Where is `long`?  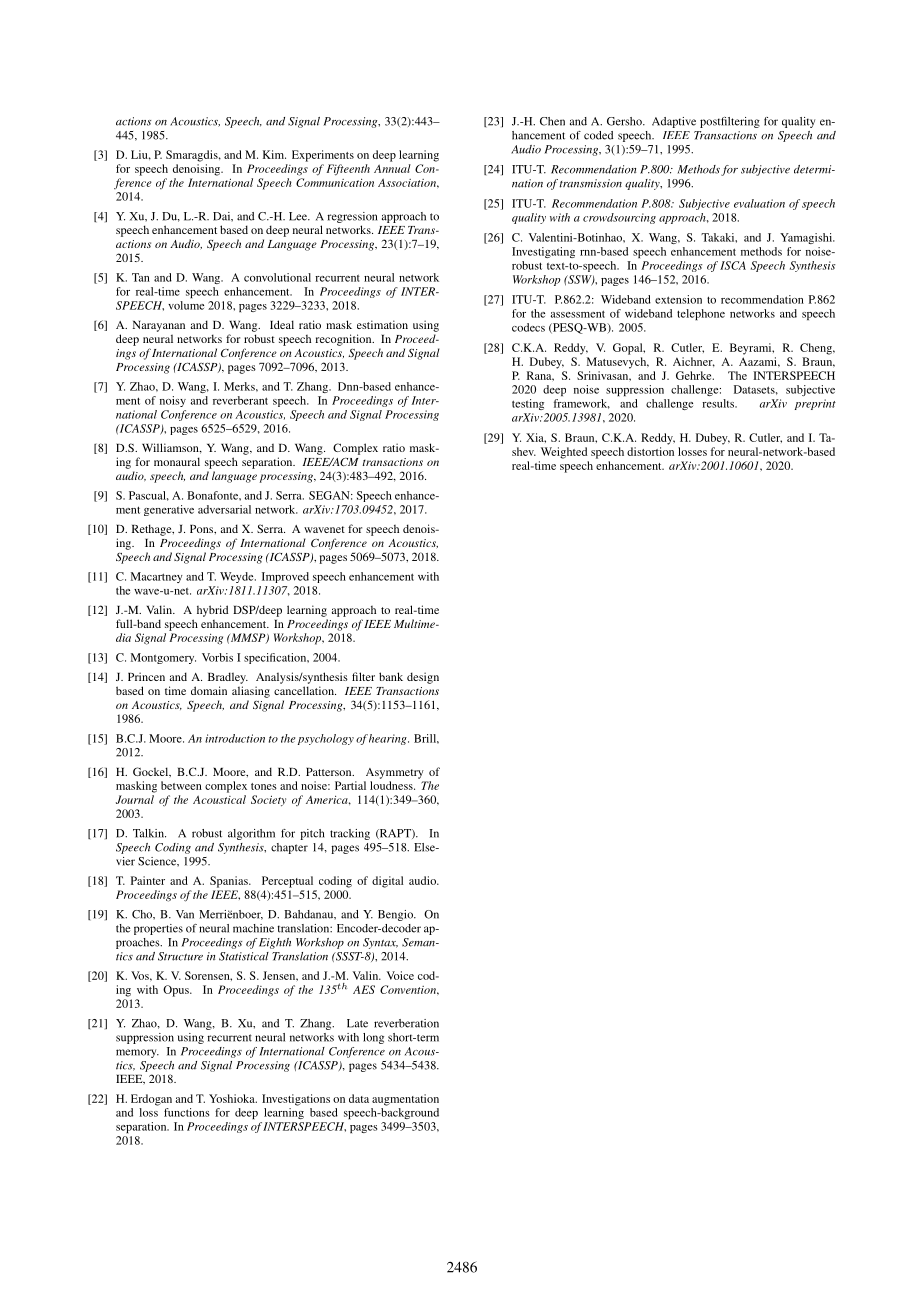
long is located at coordinates (373, 1038).
